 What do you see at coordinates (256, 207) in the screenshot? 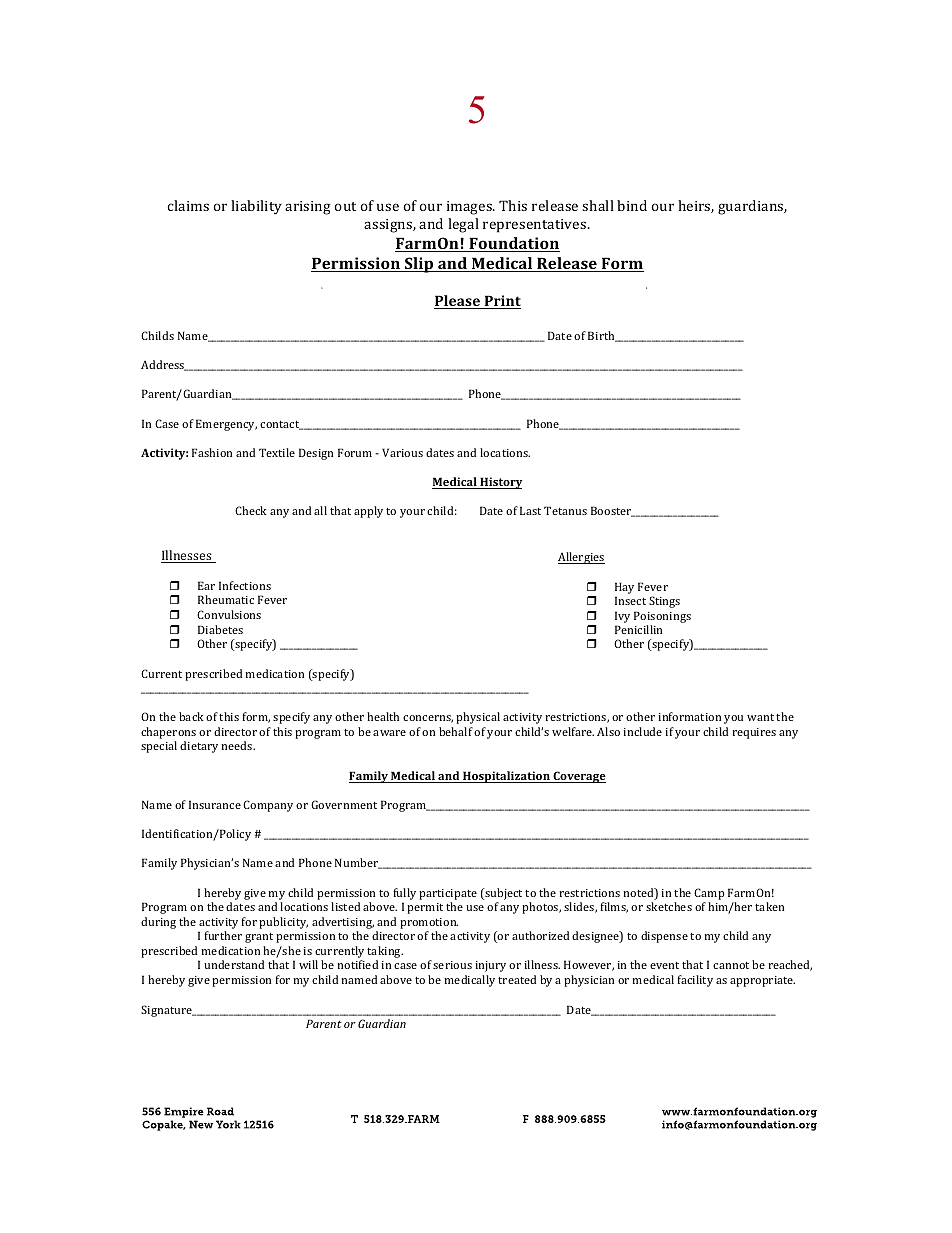
I see `liability` at bounding box center [256, 207].
